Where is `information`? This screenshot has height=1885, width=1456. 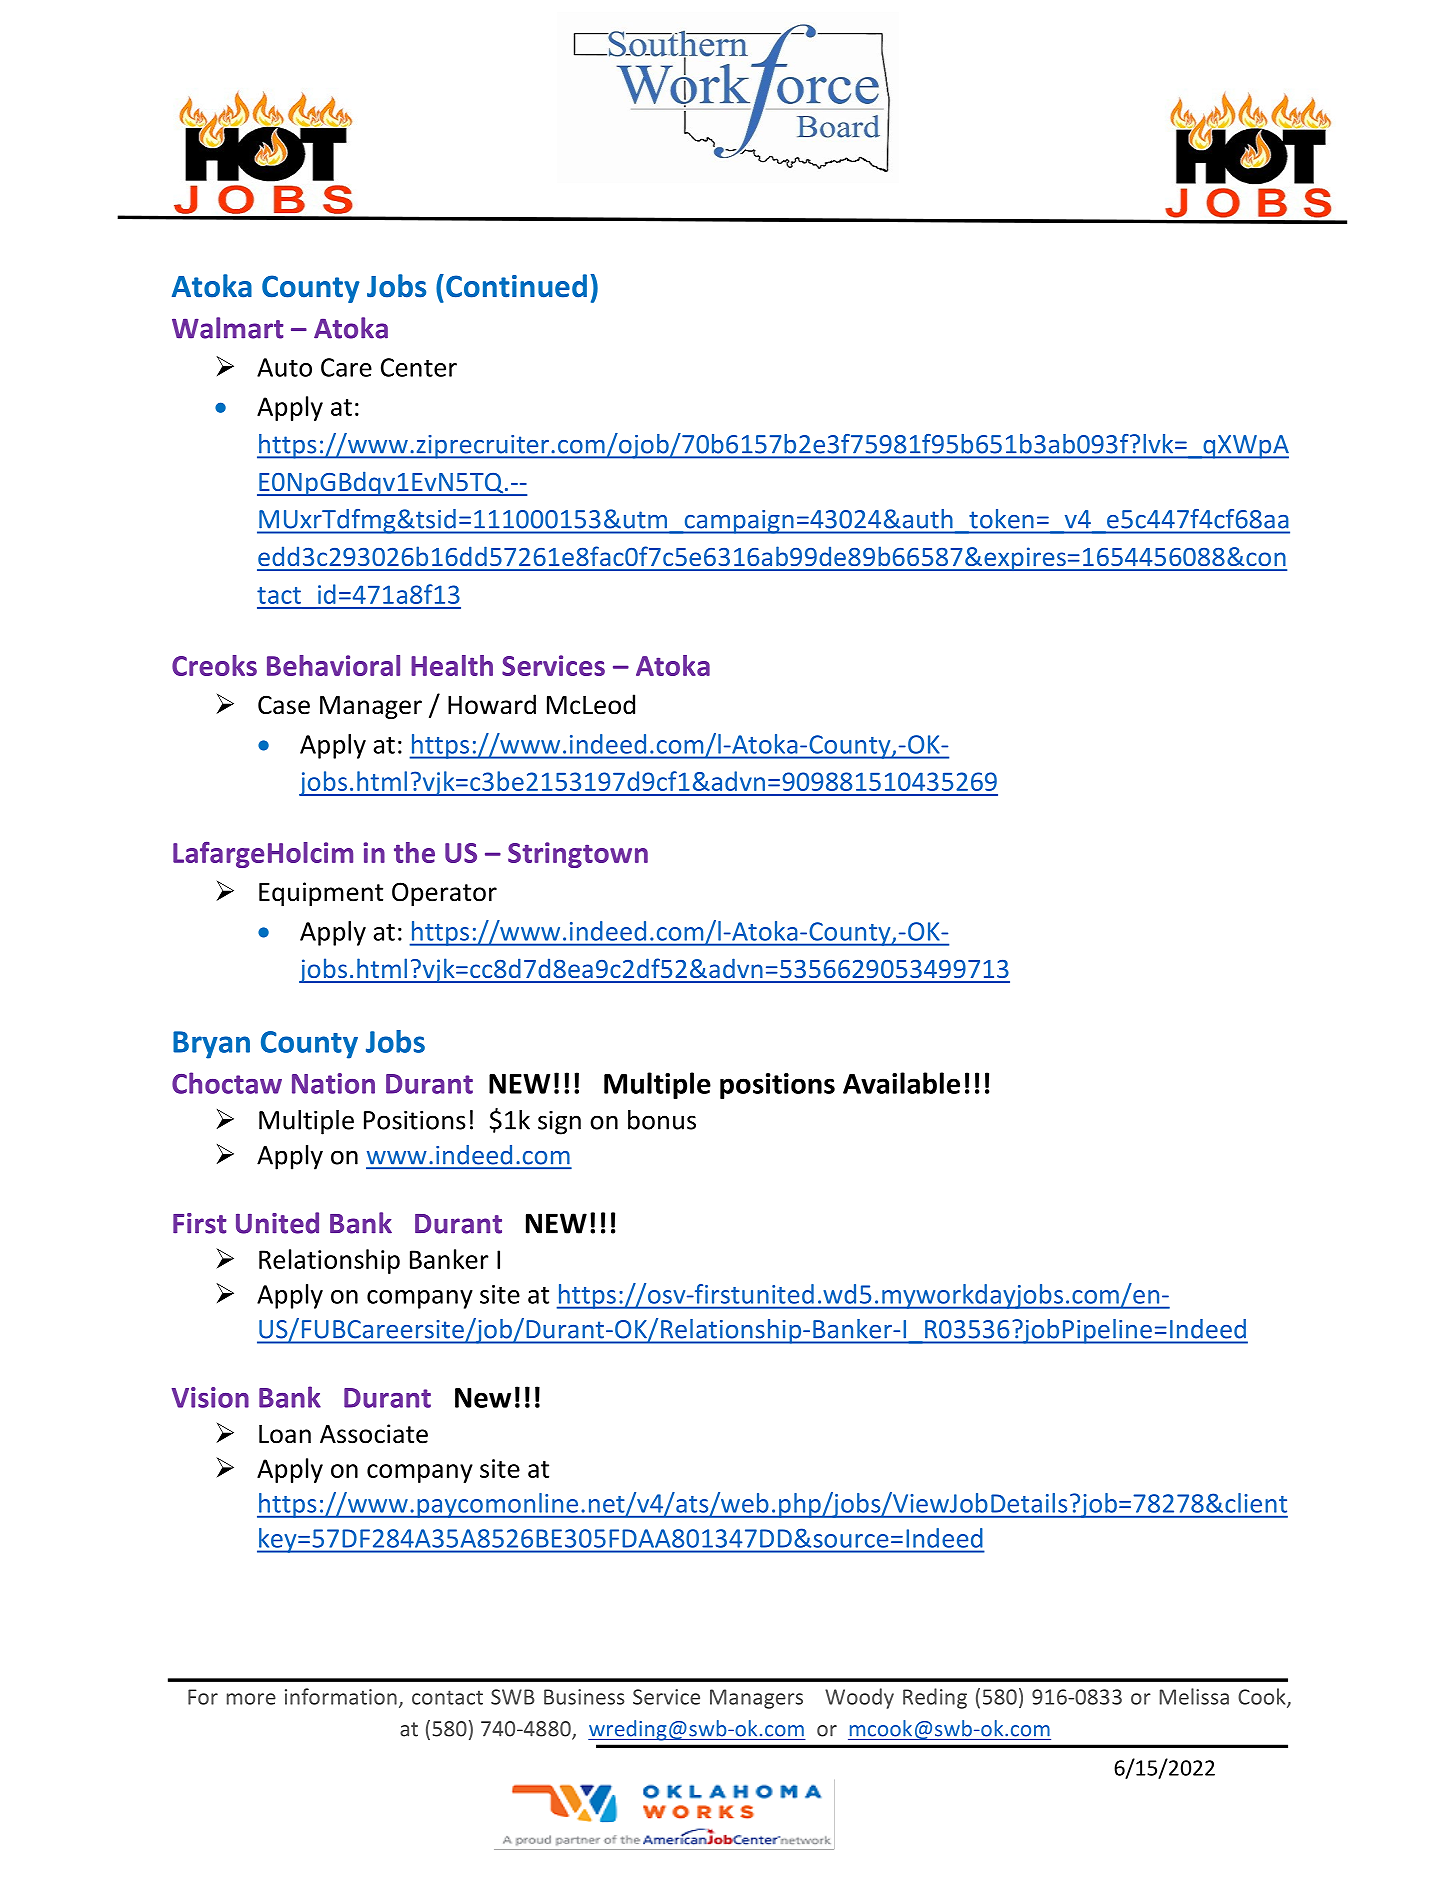
information is located at coordinates (341, 1696).
